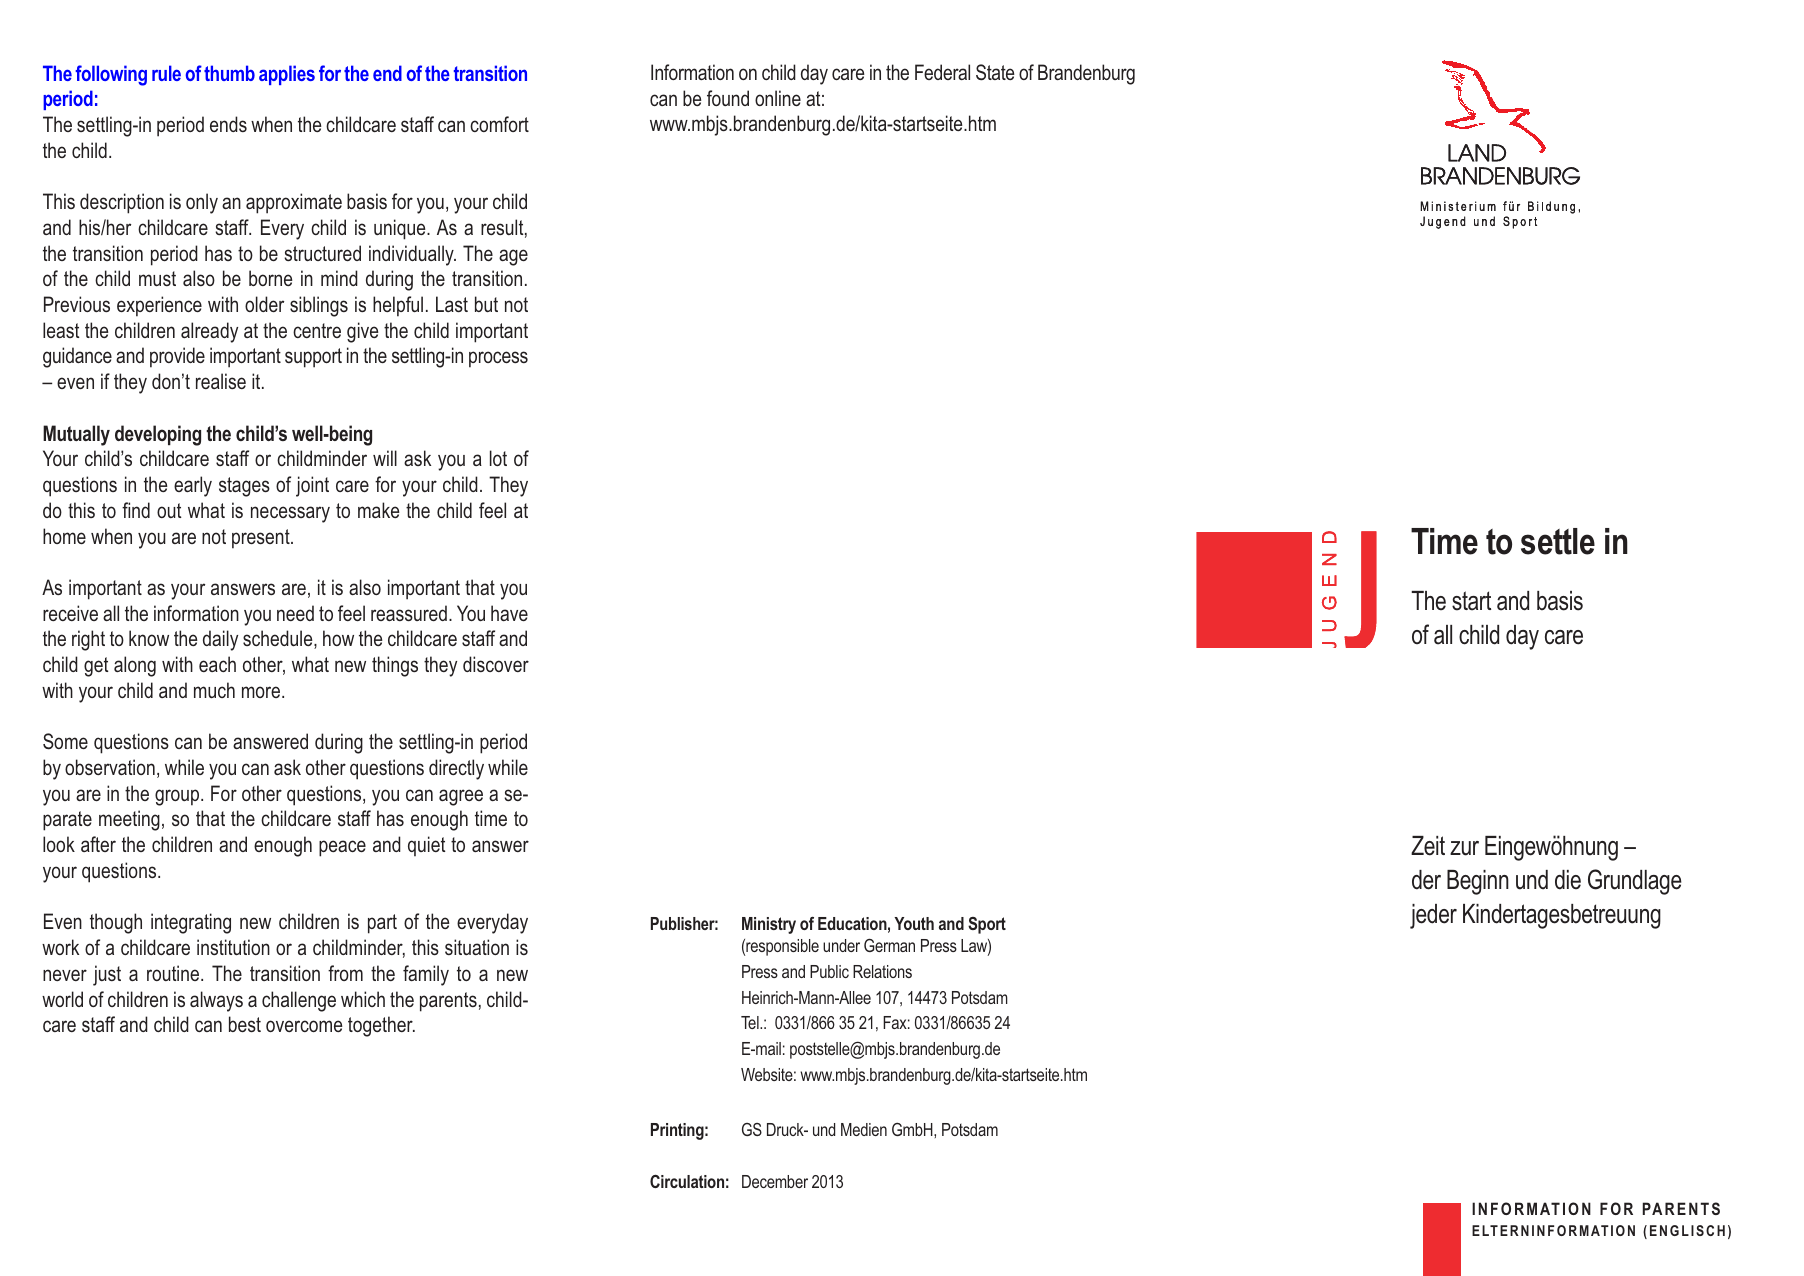 The image size is (1804, 1276). What do you see at coordinates (995, 72) in the screenshot?
I see `State` at bounding box center [995, 72].
